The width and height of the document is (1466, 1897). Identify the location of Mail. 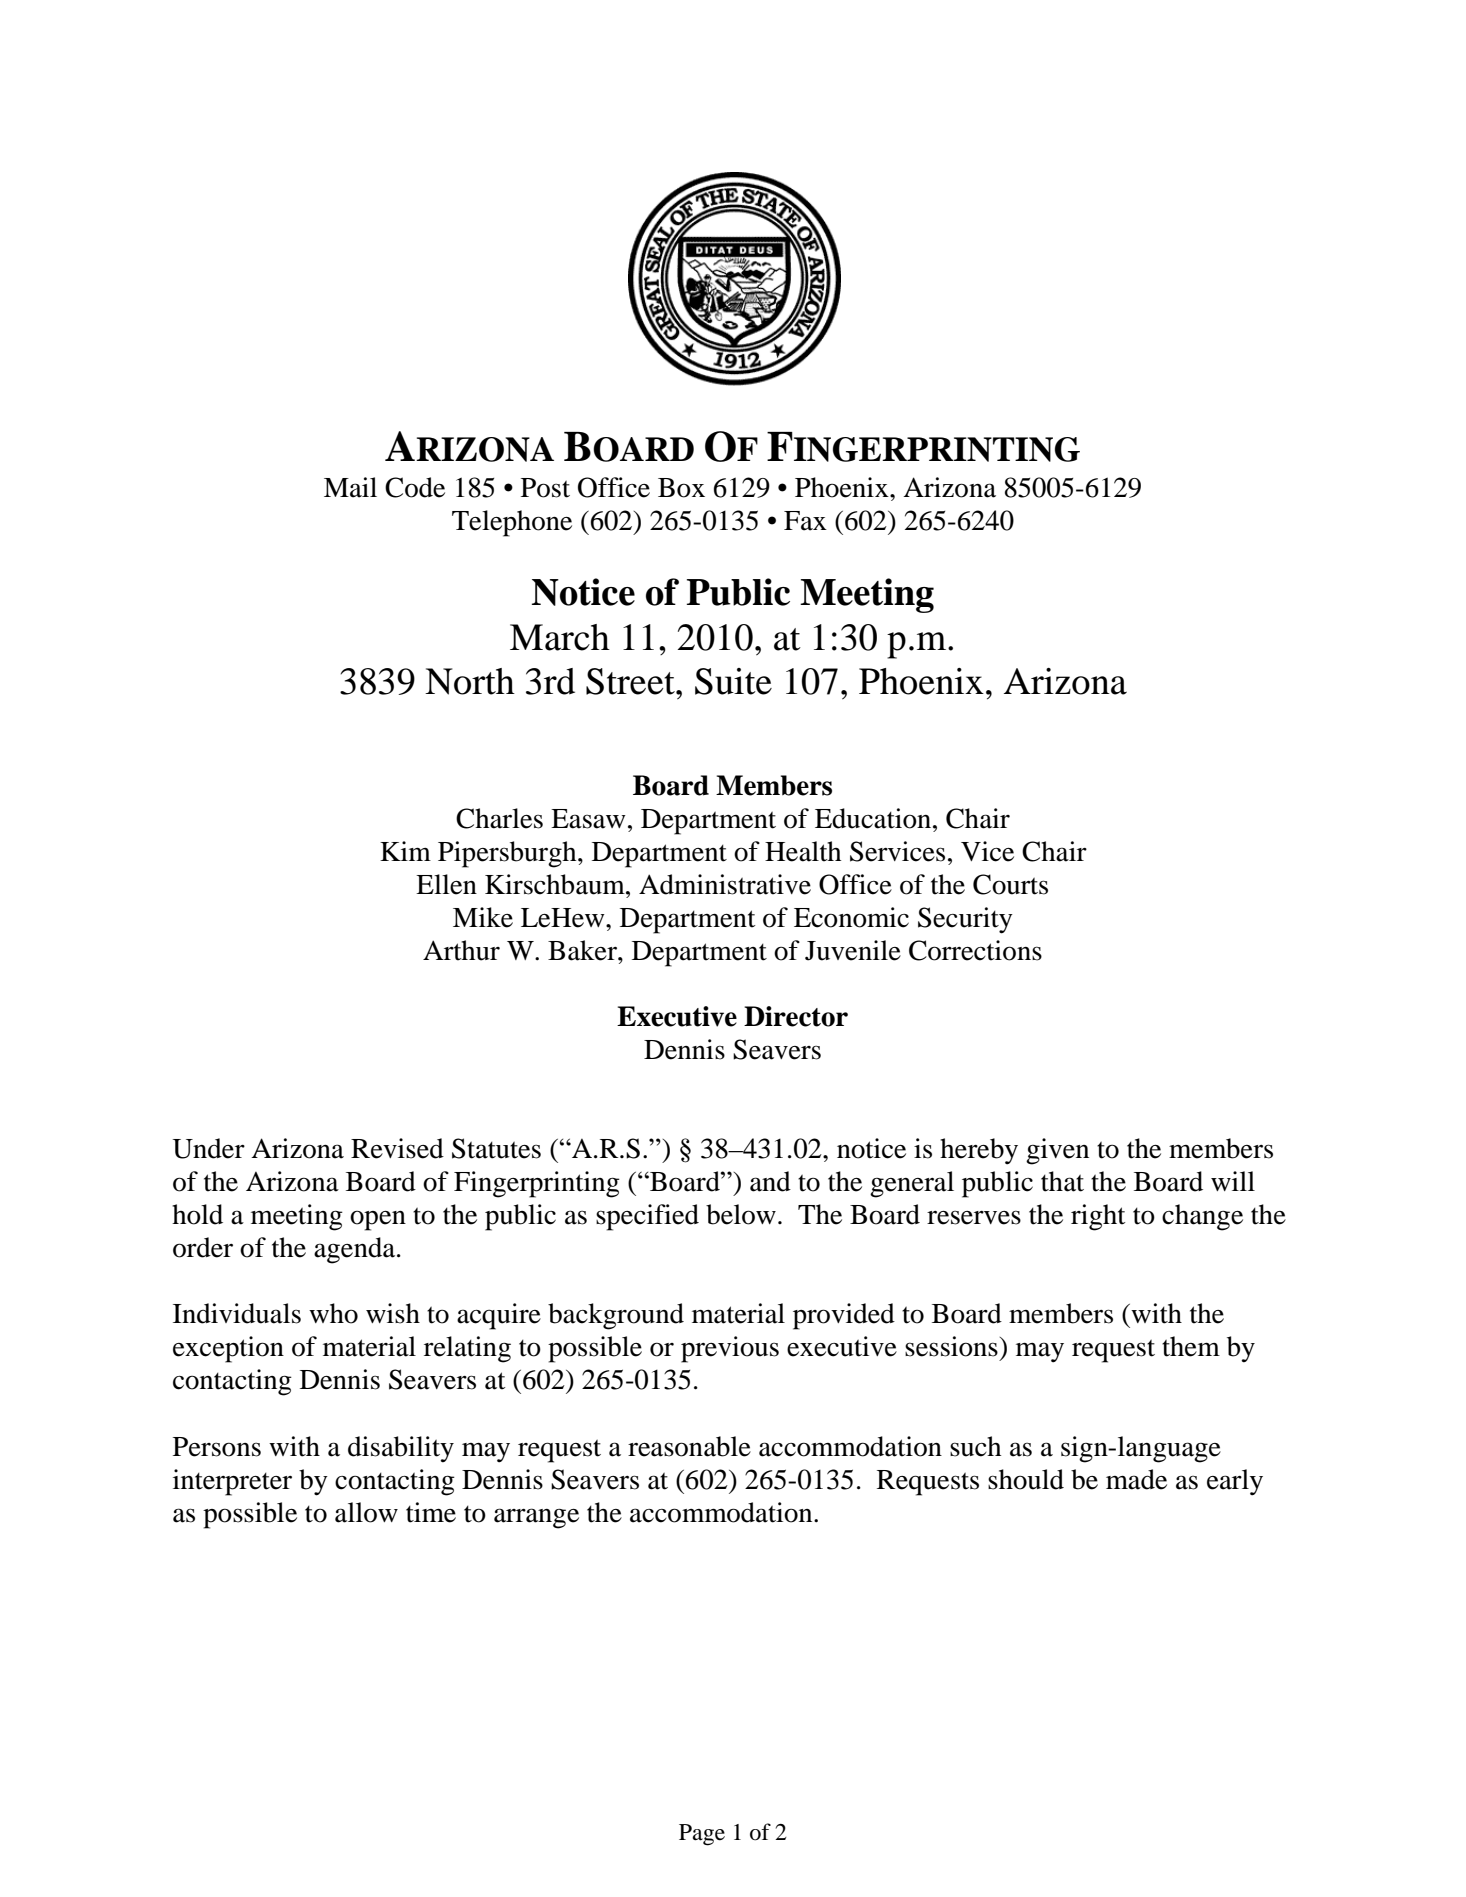
(350, 487).
